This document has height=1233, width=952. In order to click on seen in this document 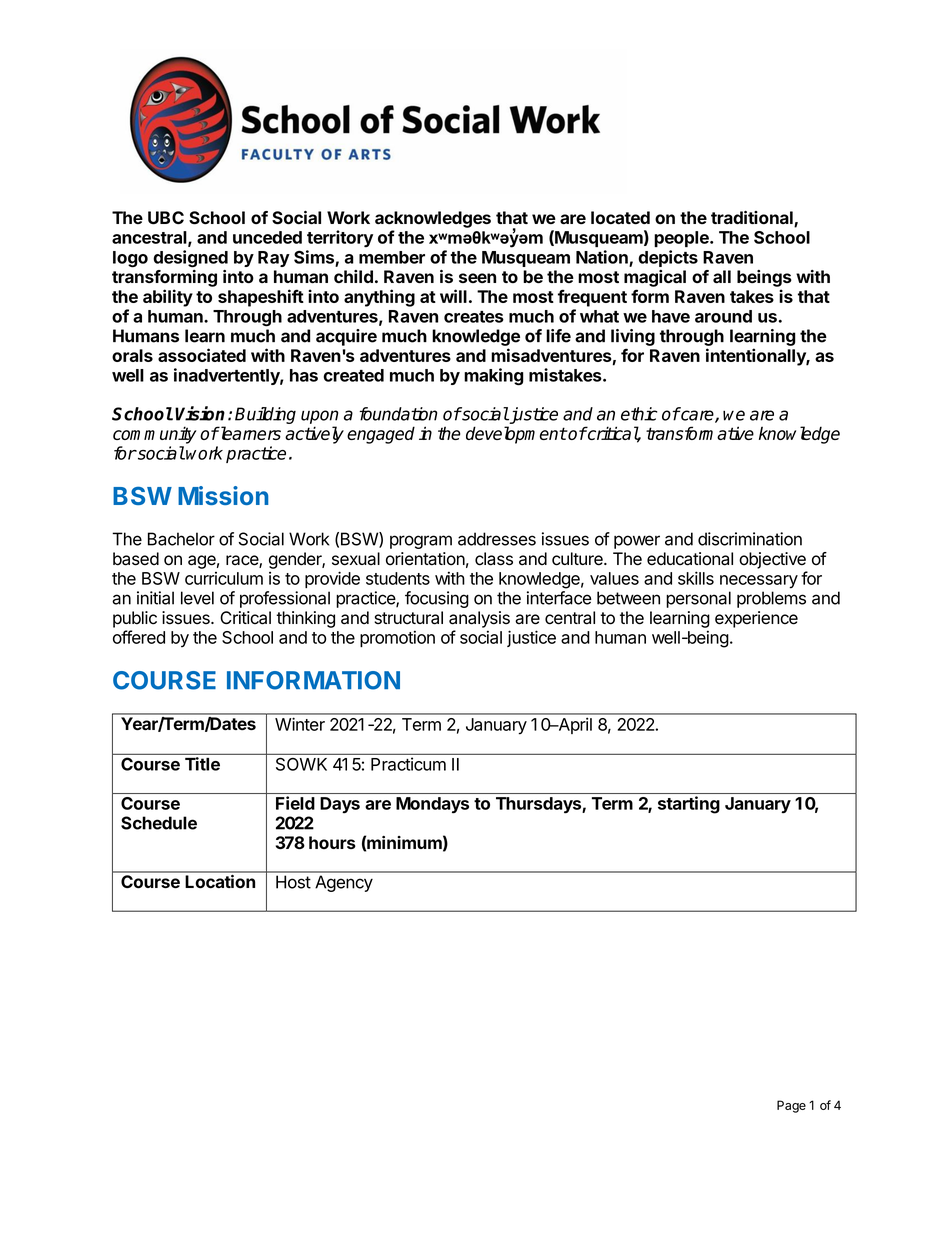, I will do `click(477, 278)`.
